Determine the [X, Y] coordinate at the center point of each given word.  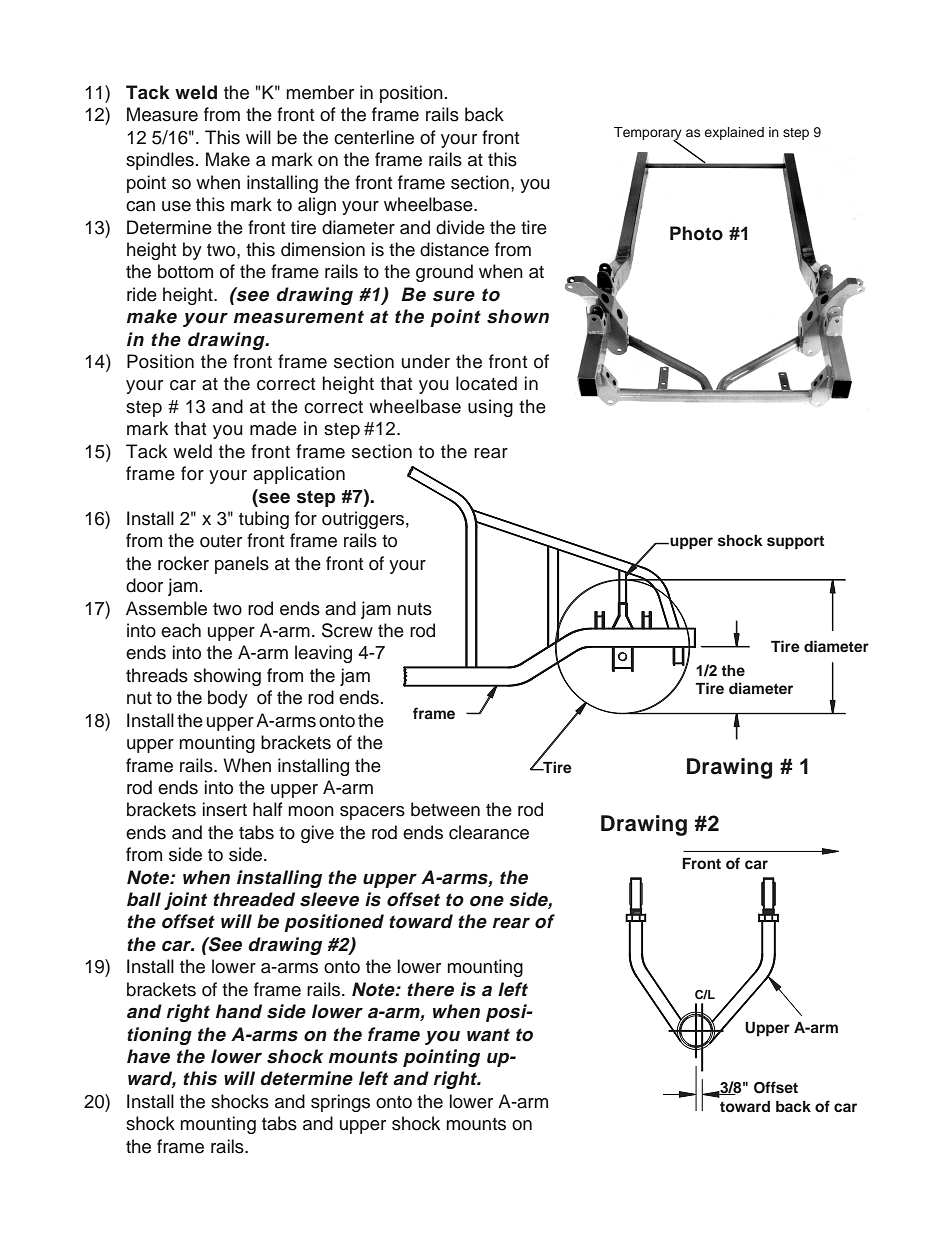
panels [242, 565]
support [795, 543]
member [320, 92]
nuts [414, 609]
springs [340, 1103]
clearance [489, 832]
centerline [374, 137]
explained [734, 133]
